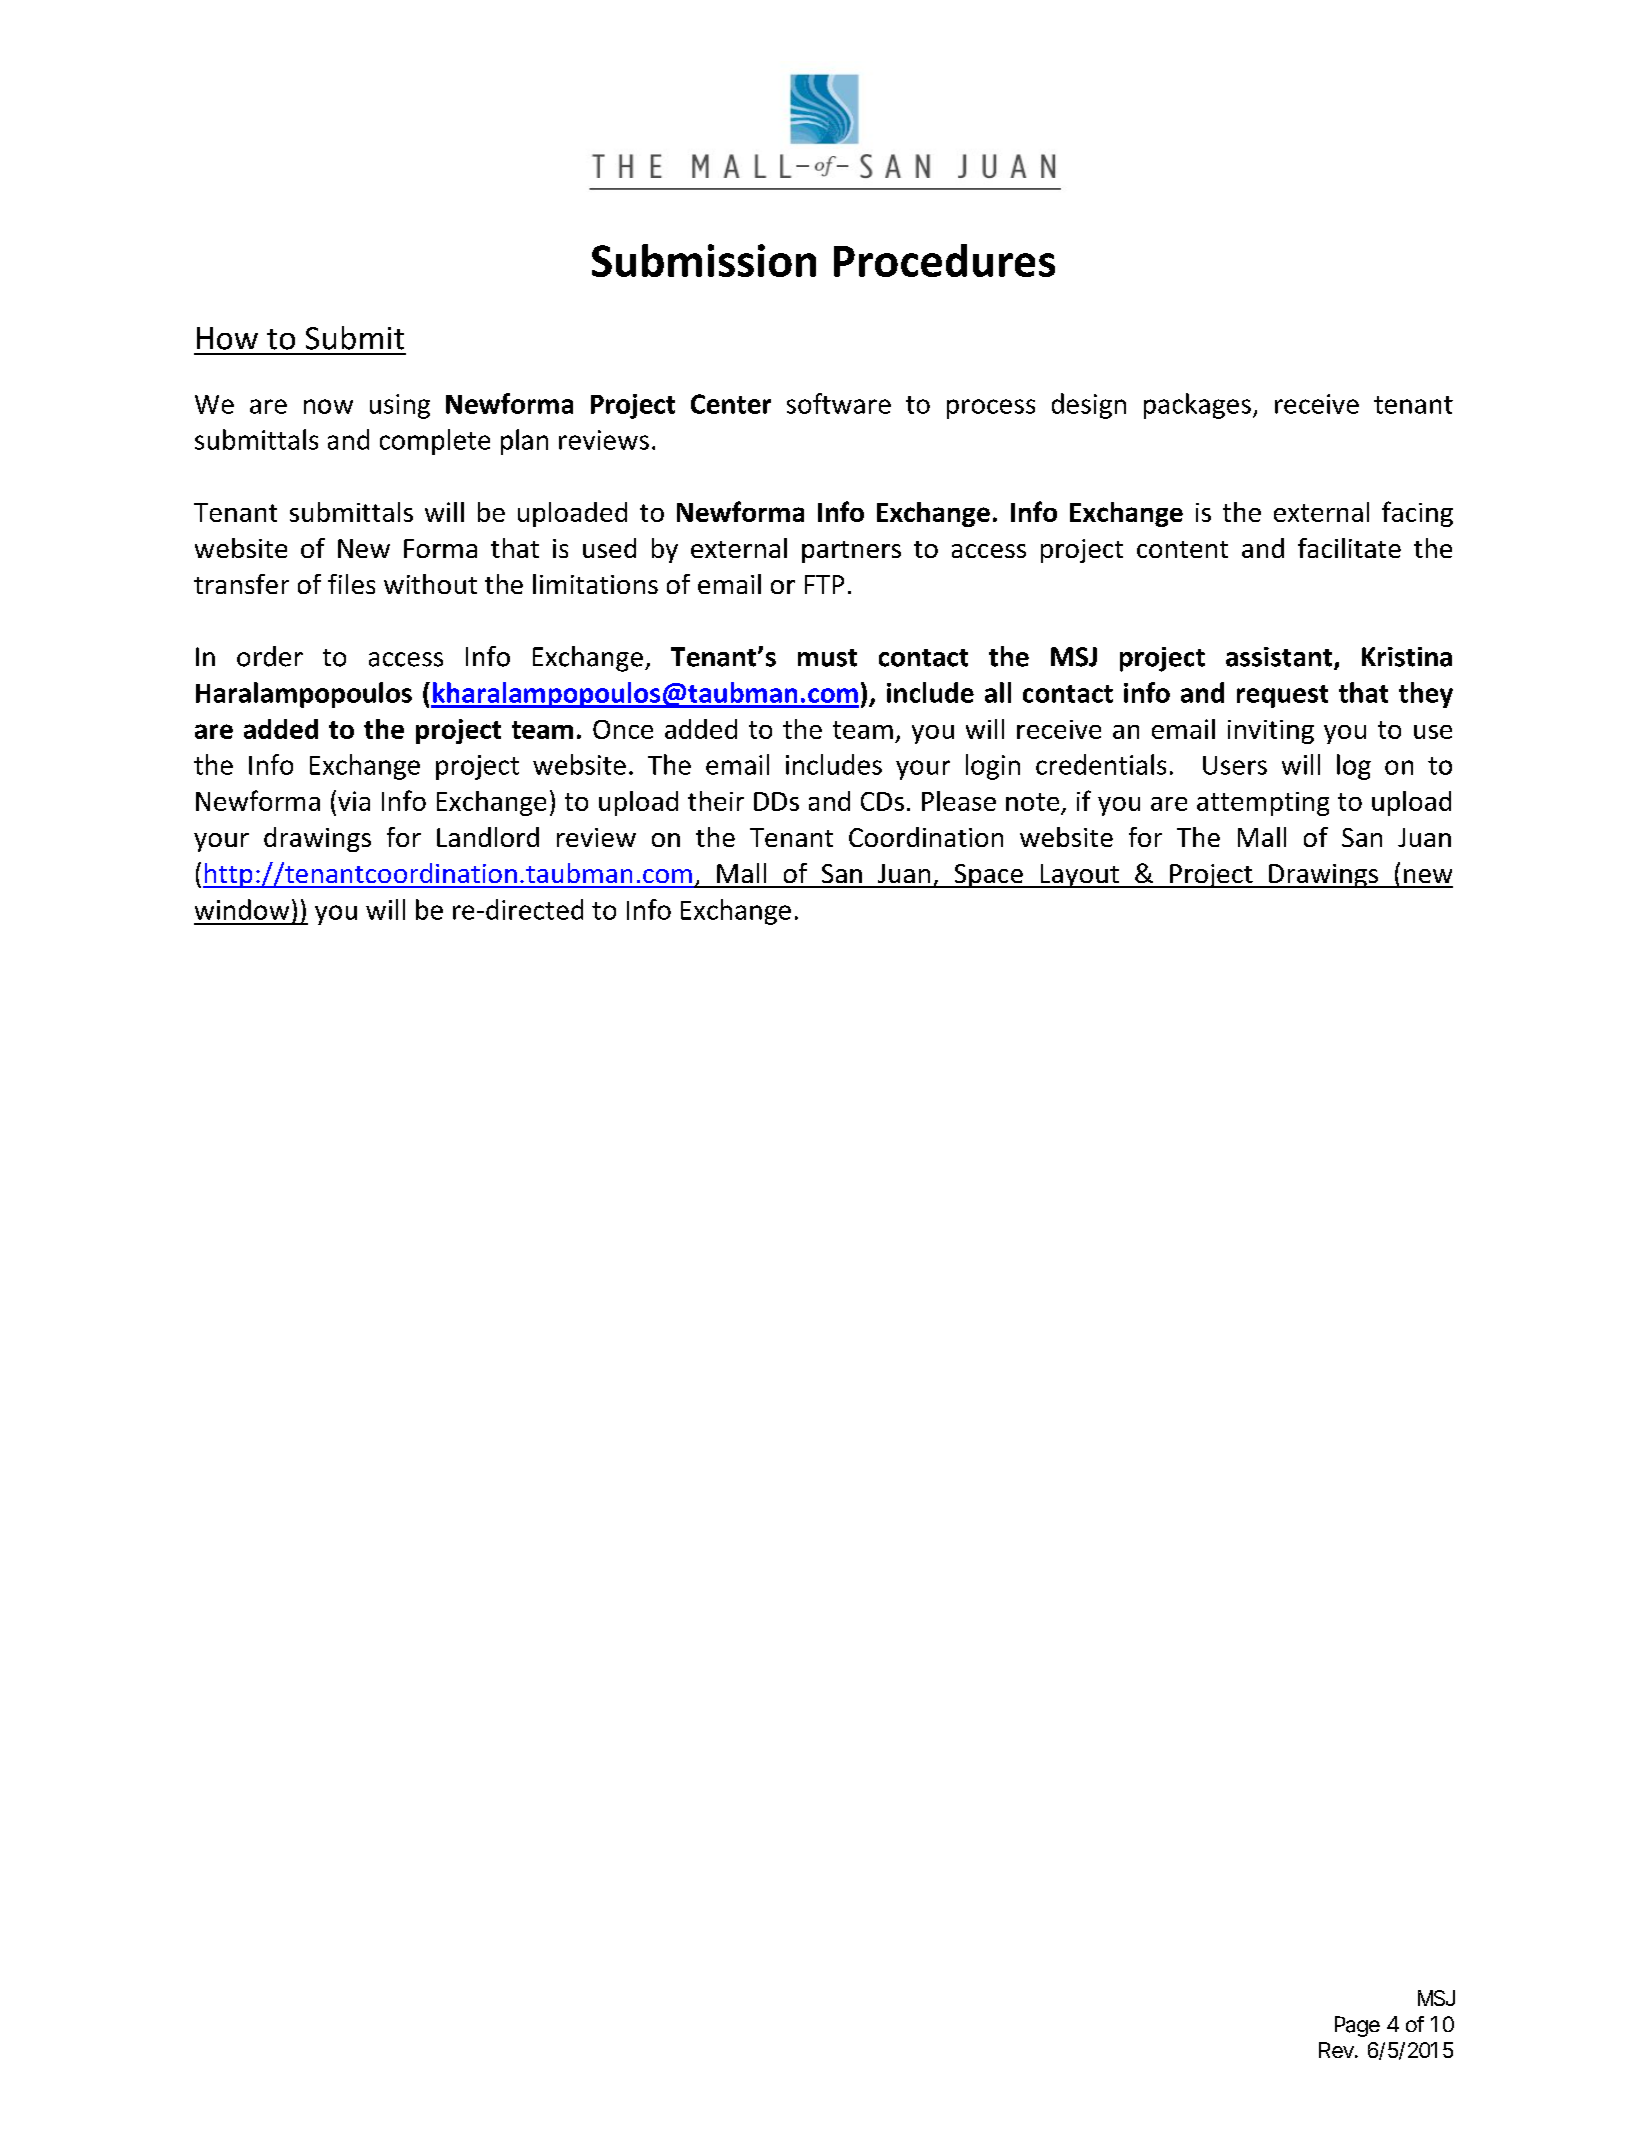  I want to click on assistant, so click(1280, 658).
